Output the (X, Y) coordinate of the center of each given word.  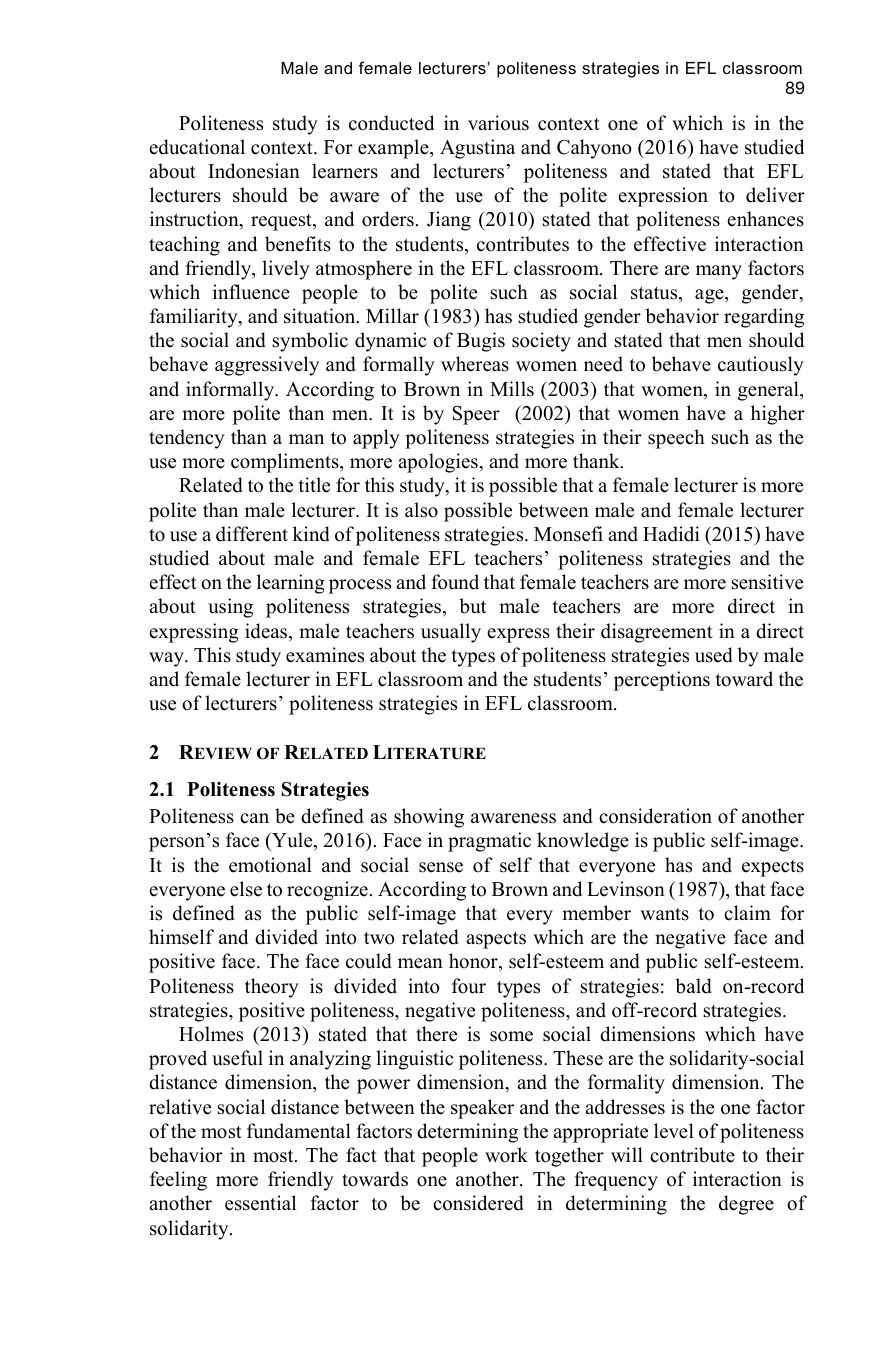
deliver (775, 195)
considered (478, 1203)
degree (746, 1205)
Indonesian (254, 171)
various (498, 123)
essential (260, 1203)
